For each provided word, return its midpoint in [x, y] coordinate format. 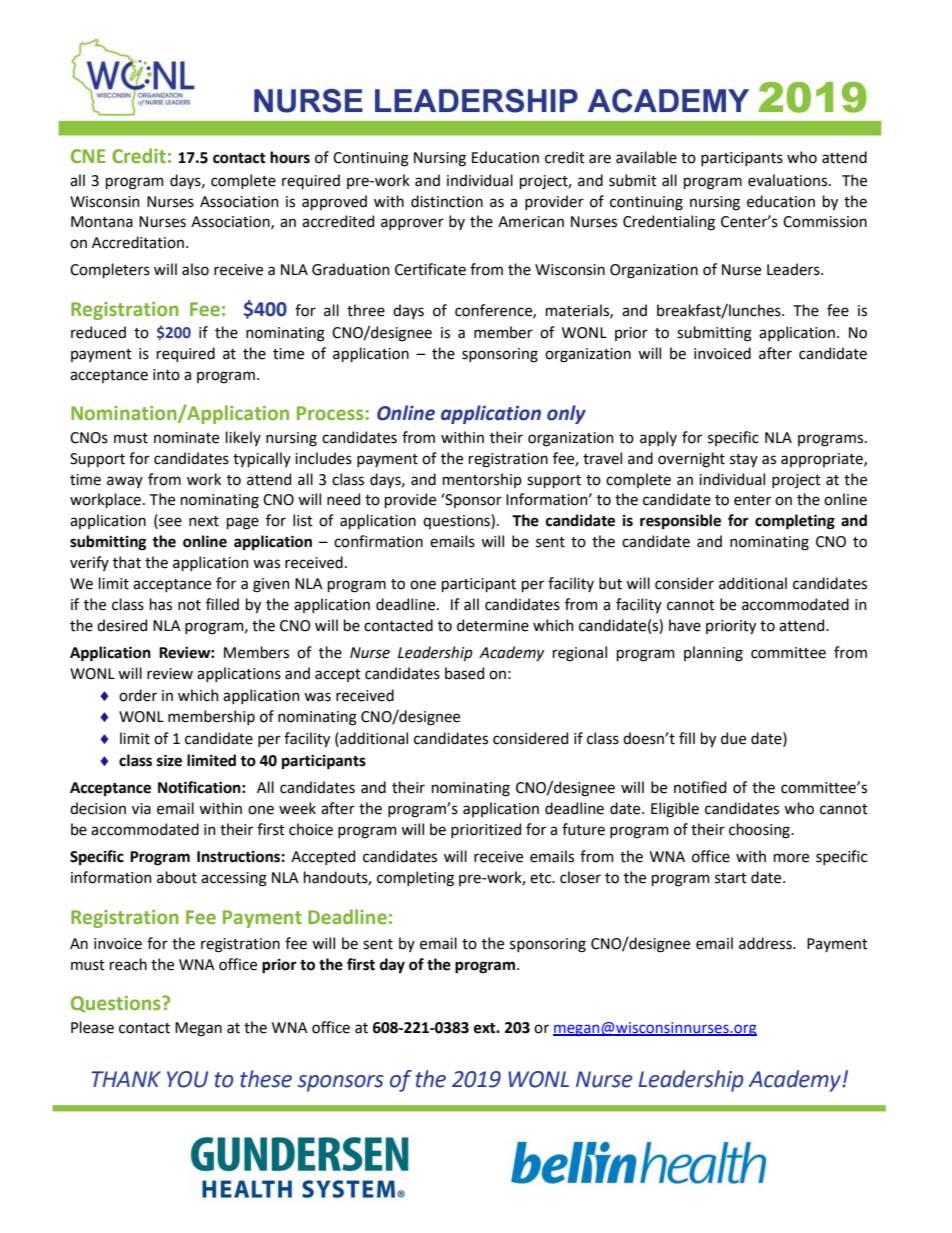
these [266, 1079]
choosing [760, 831]
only [566, 414]
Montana [102, 222]
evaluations [789, 180]
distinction [447, 201]
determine [493, 625]
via [141, 809]
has [161, 604]
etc [542, 878]
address [766, 943]
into [166, 375]
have [685, 625]
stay [744, 460]
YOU [187, 1079]
